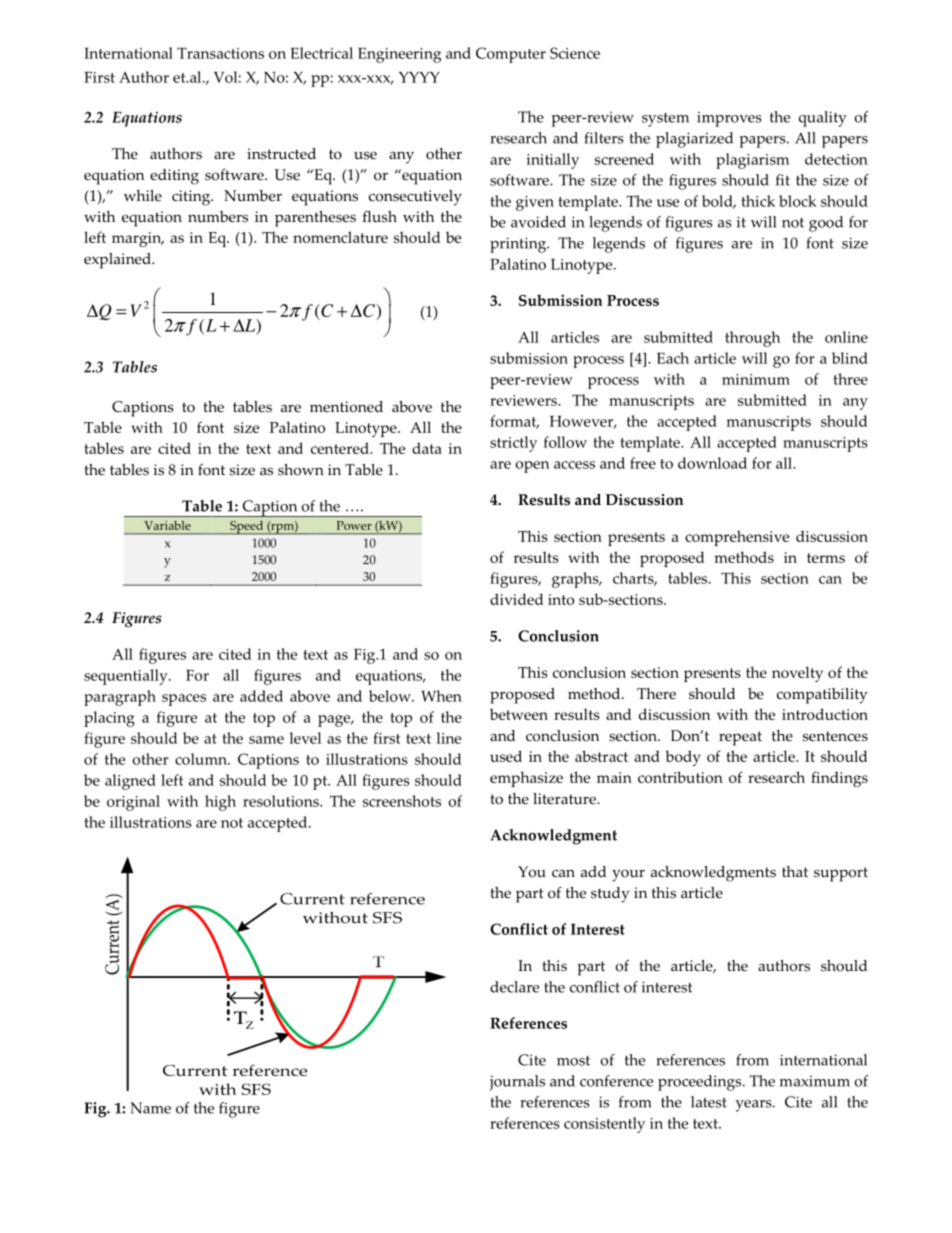 This document has width=952, height=1233. I want to click on repeat, so click(740, 738).
